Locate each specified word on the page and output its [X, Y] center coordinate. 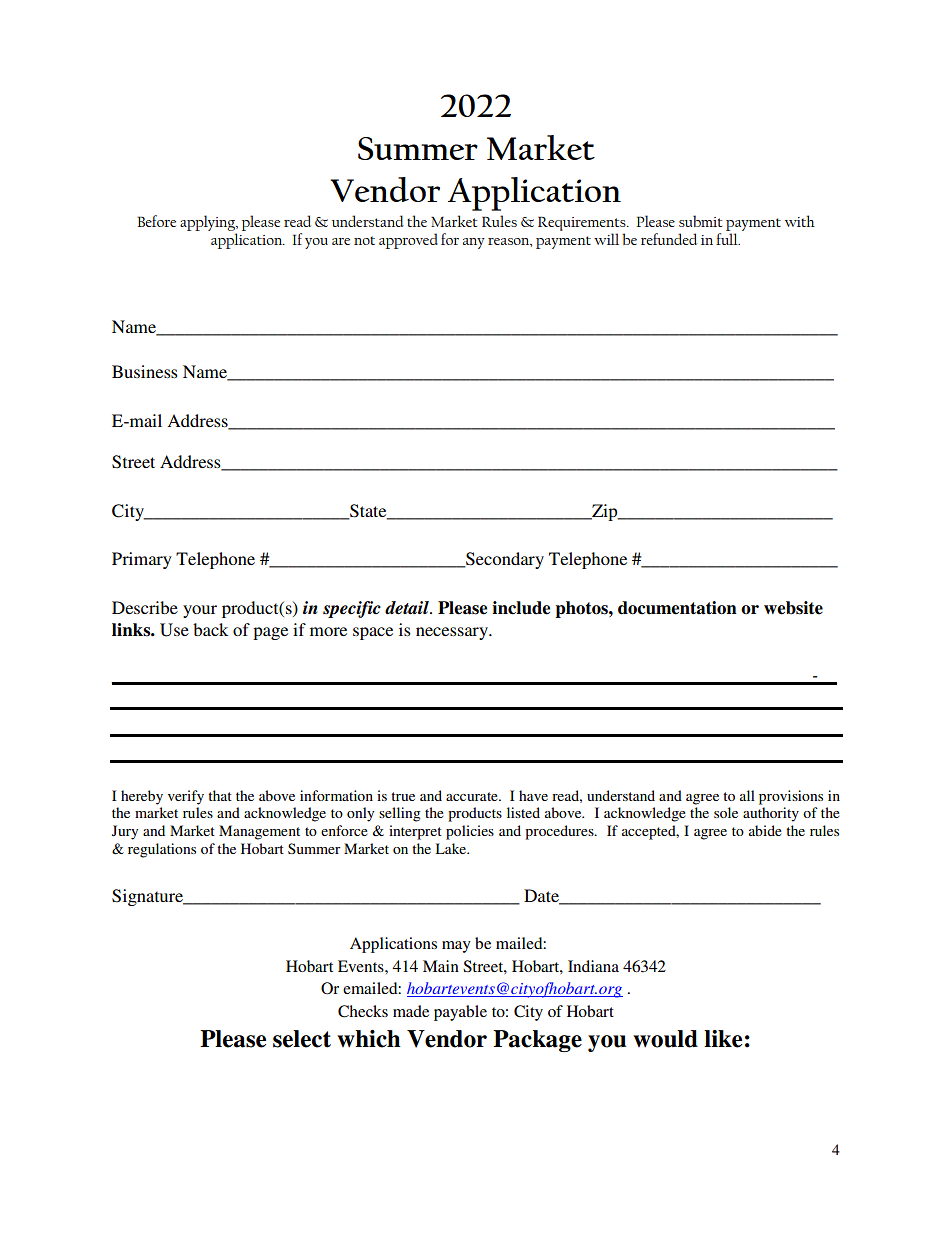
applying [208, 223]
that [220, 795]
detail [408, 608]
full [728, 239]
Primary [142, 560]
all [747, 795]
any [474, 243]
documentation [677, 608]
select [302, 1039]
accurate [473, 796]
